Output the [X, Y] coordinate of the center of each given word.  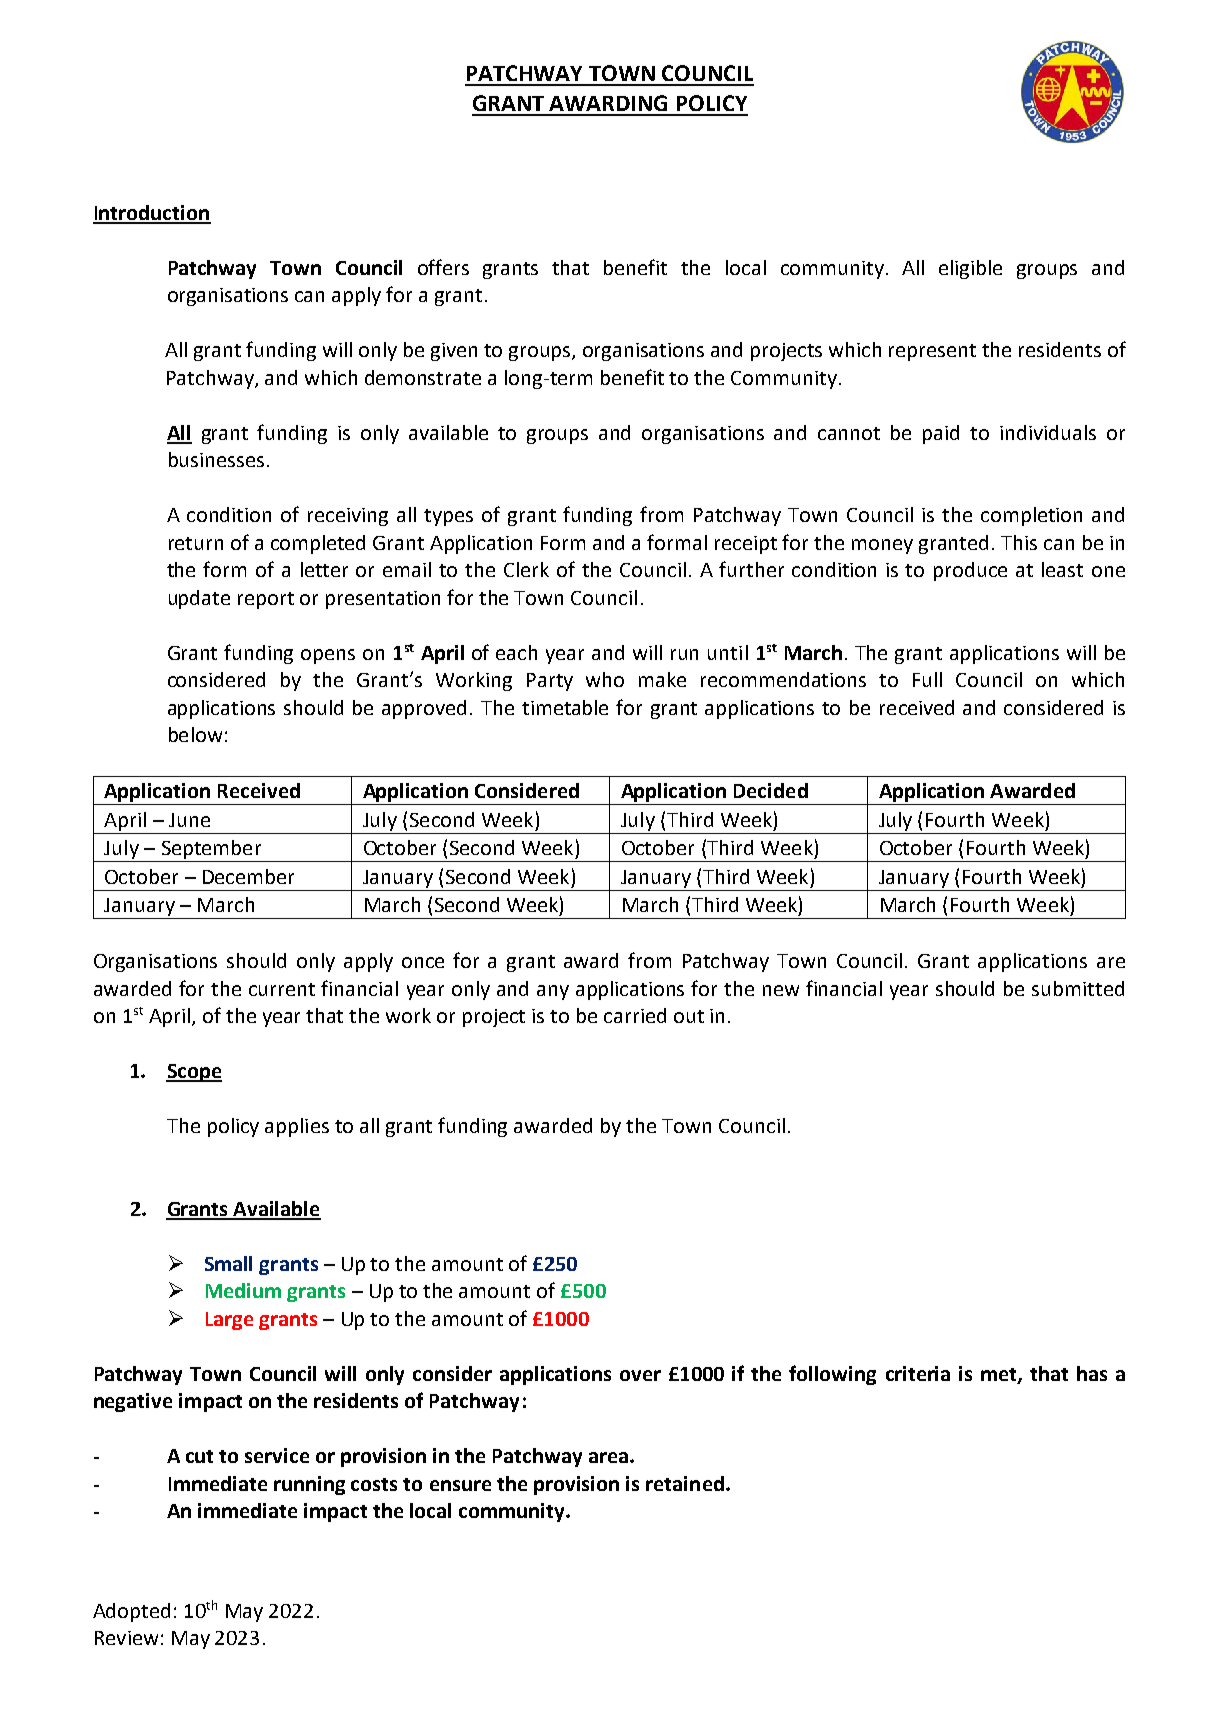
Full [927, 679]
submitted [1078, 988]
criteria [918, 1373]
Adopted [131, 1612]
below [195, 734]
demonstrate [423, 377]
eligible [970, 269]
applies [297, 1127]
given [454, 352]
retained [685, 1483]
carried [635, 1015]
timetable [565, 707]
